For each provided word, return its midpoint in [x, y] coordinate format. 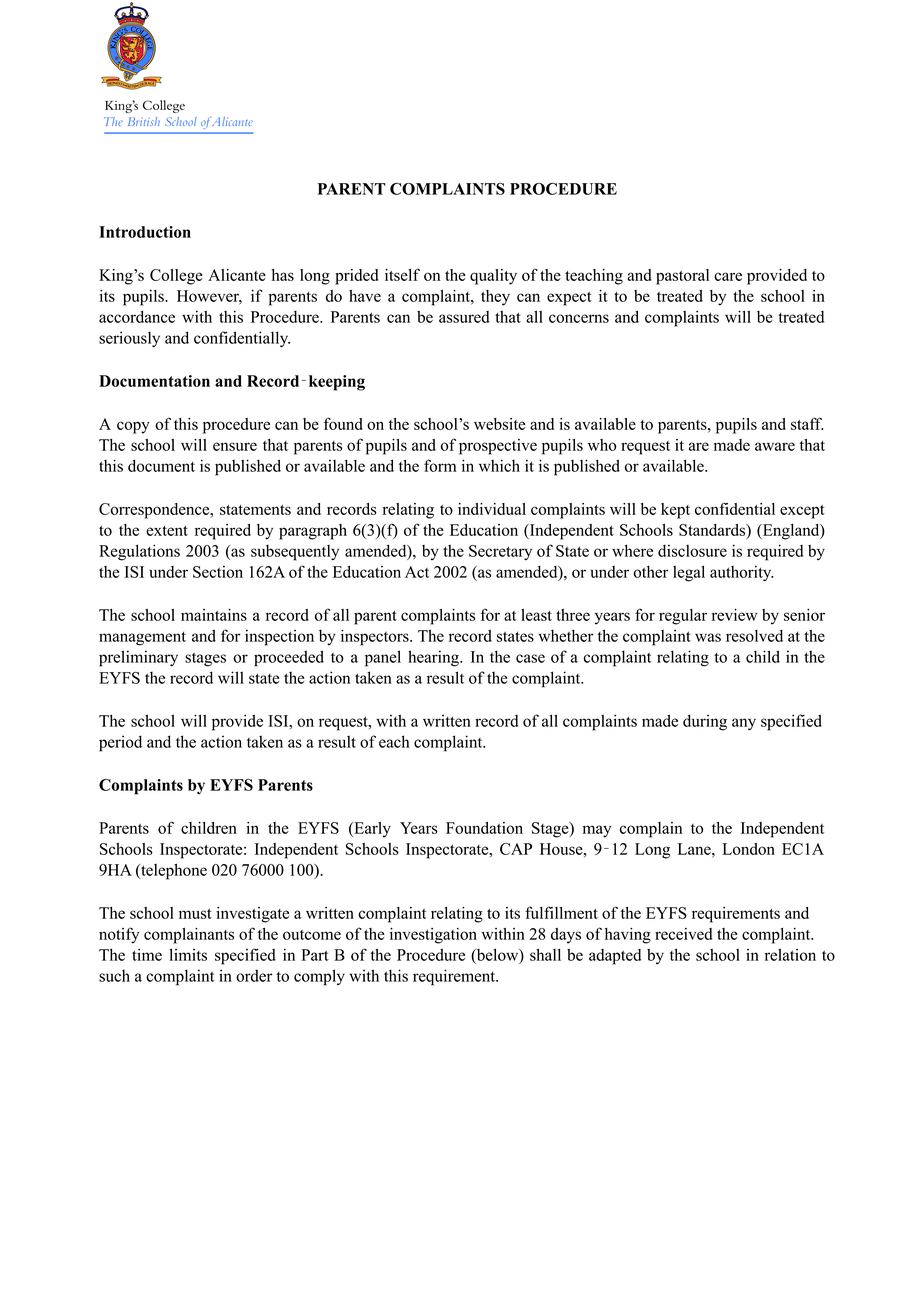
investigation [433, 936]
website [499, 424]
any [744, 724]
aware [775, 446]
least [536, 615]
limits [188, 954]
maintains [214, 615]
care [728, 276]
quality [493, 277]
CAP [516, 849]
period [120, 743]
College [176, 277]
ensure [235, 446]
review [734, 615]
